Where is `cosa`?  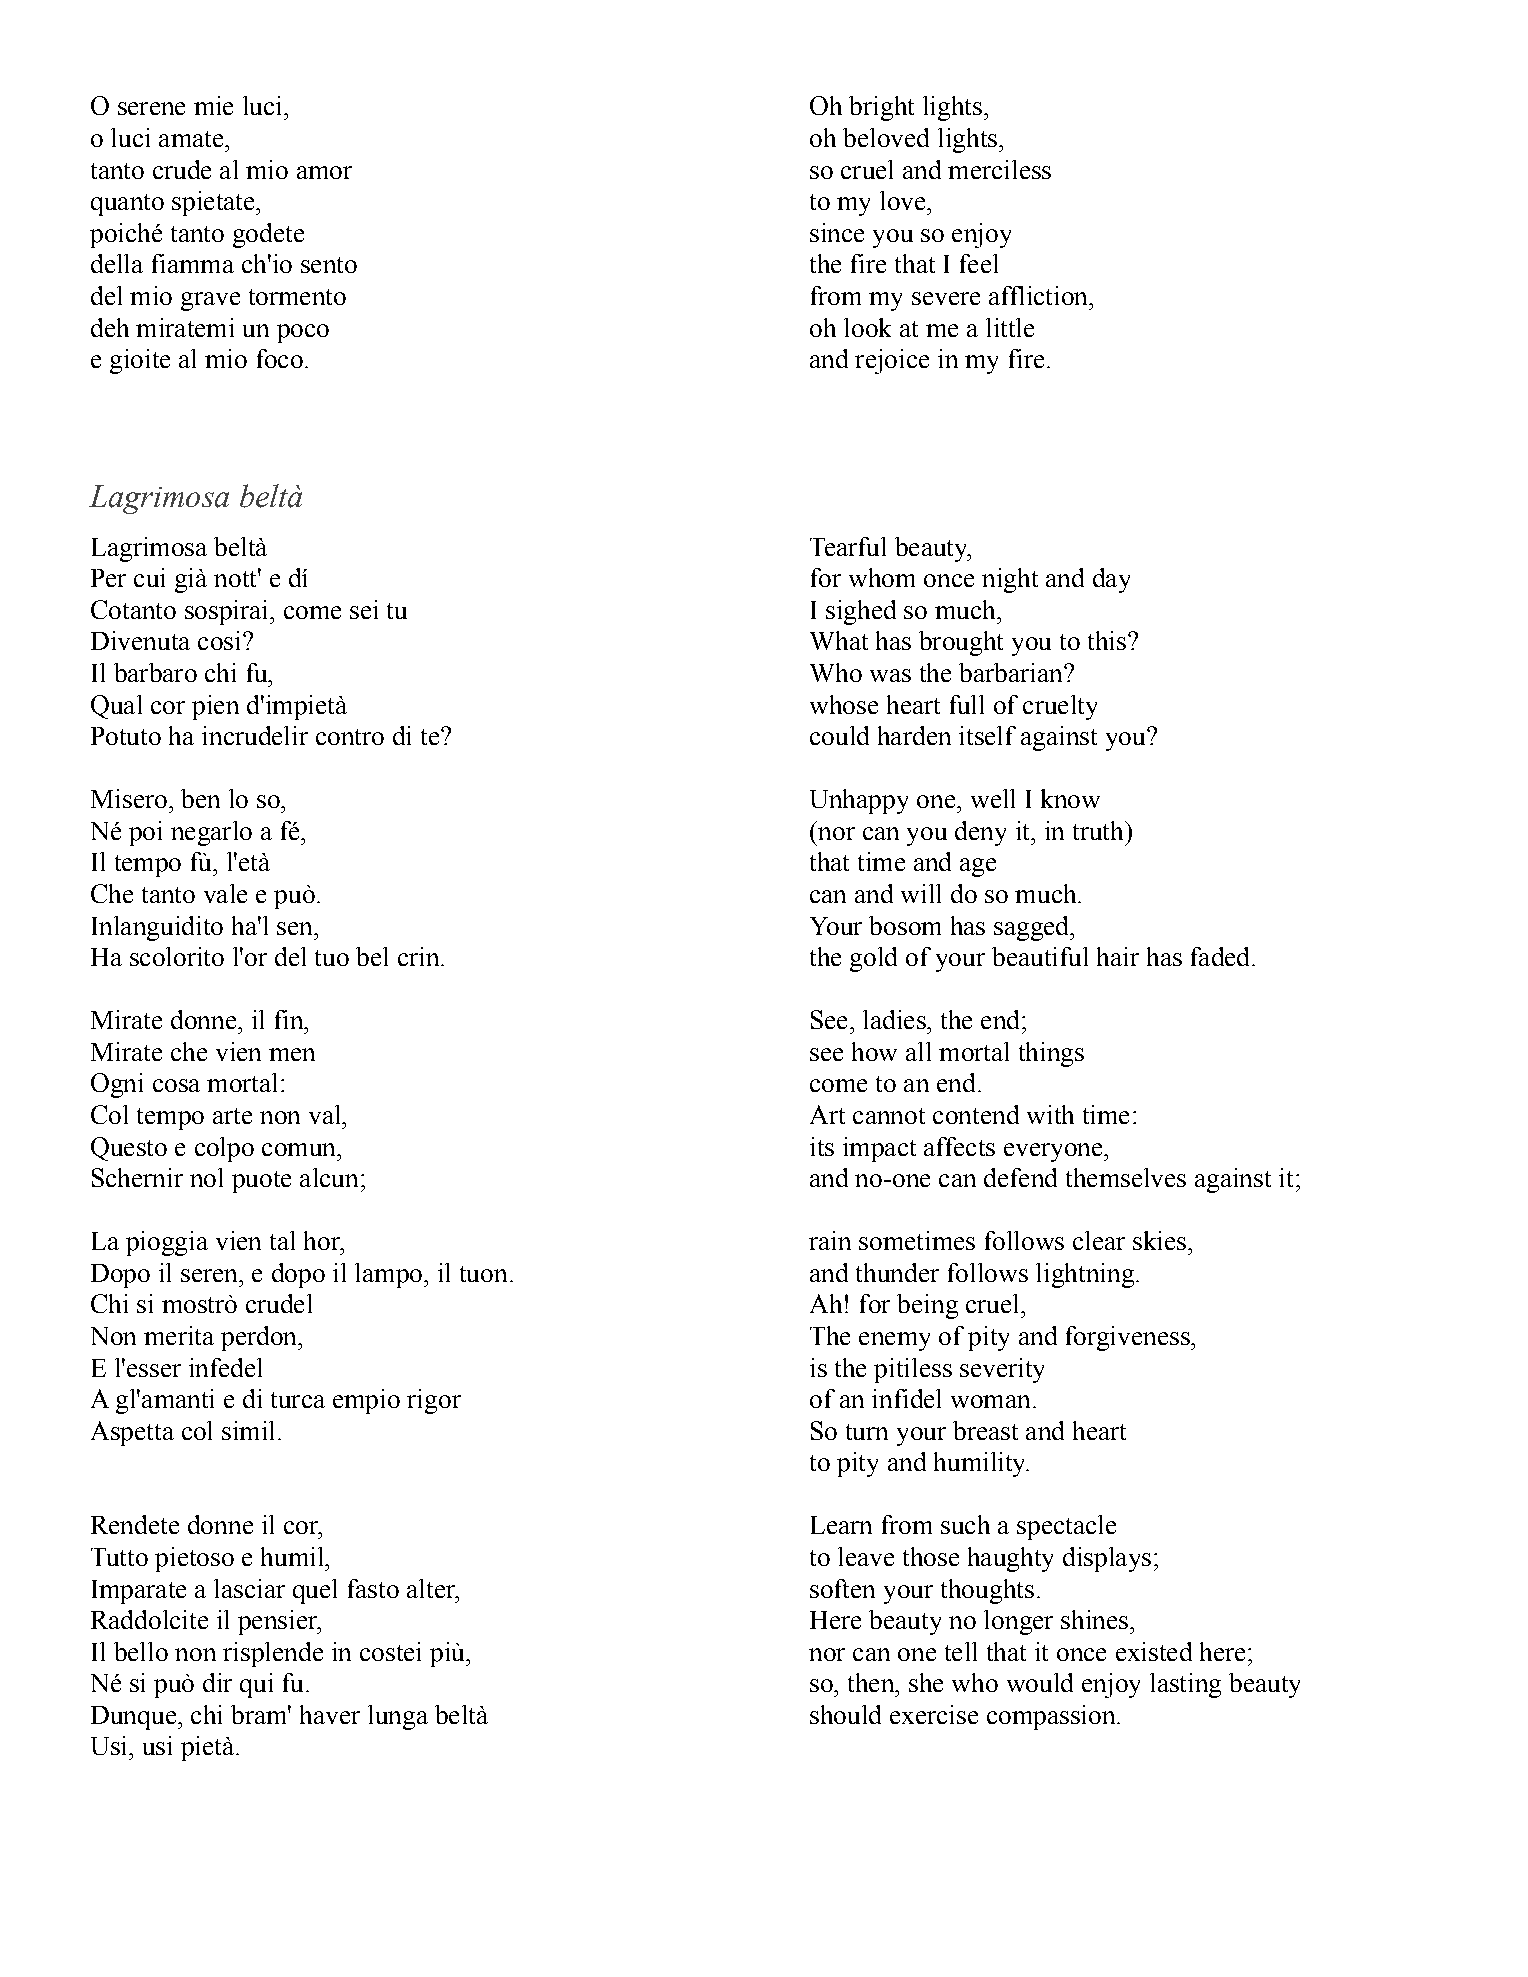 cosa is located at coordinates (176, 1085).
